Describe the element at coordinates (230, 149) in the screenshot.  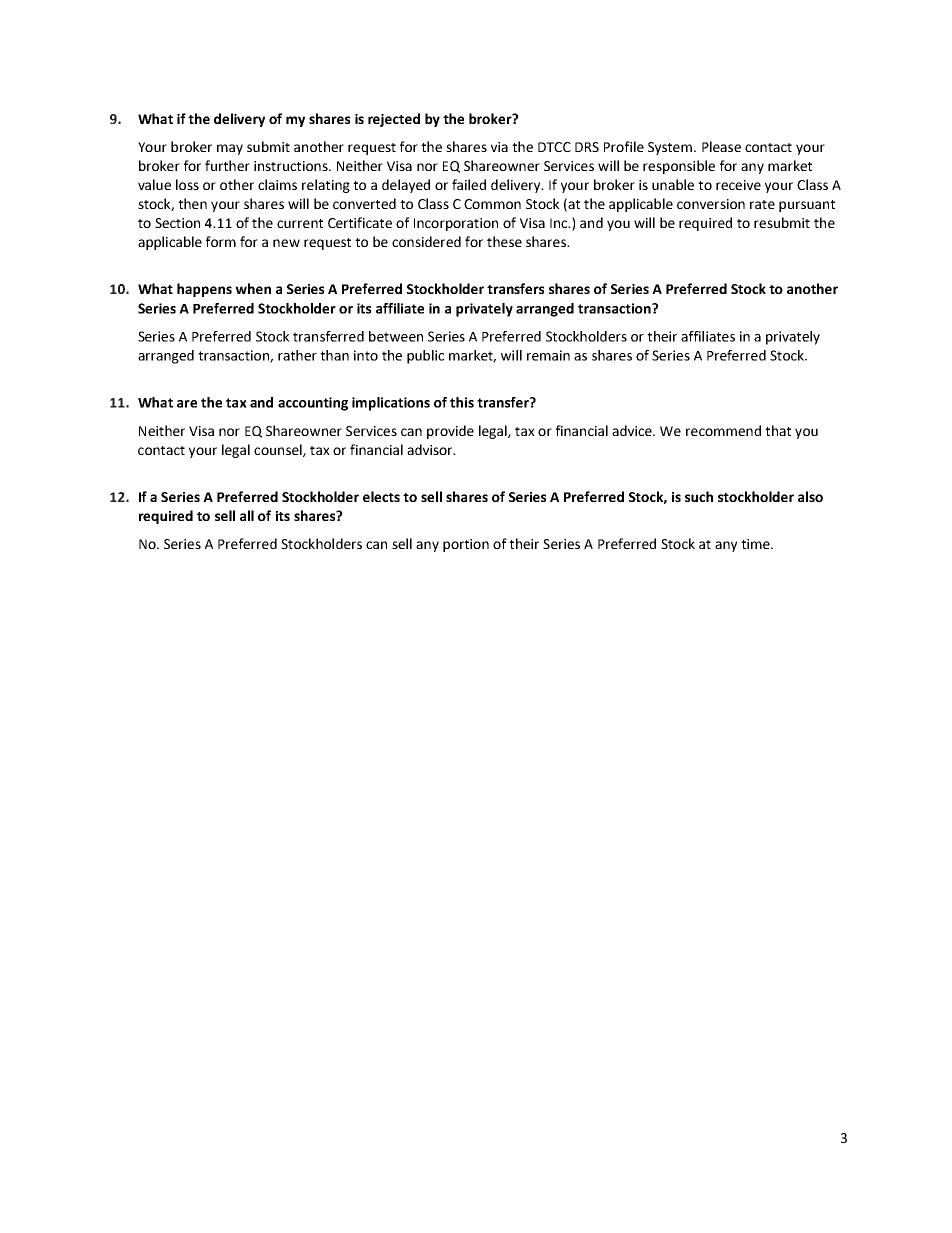
I see `may` at that location.
